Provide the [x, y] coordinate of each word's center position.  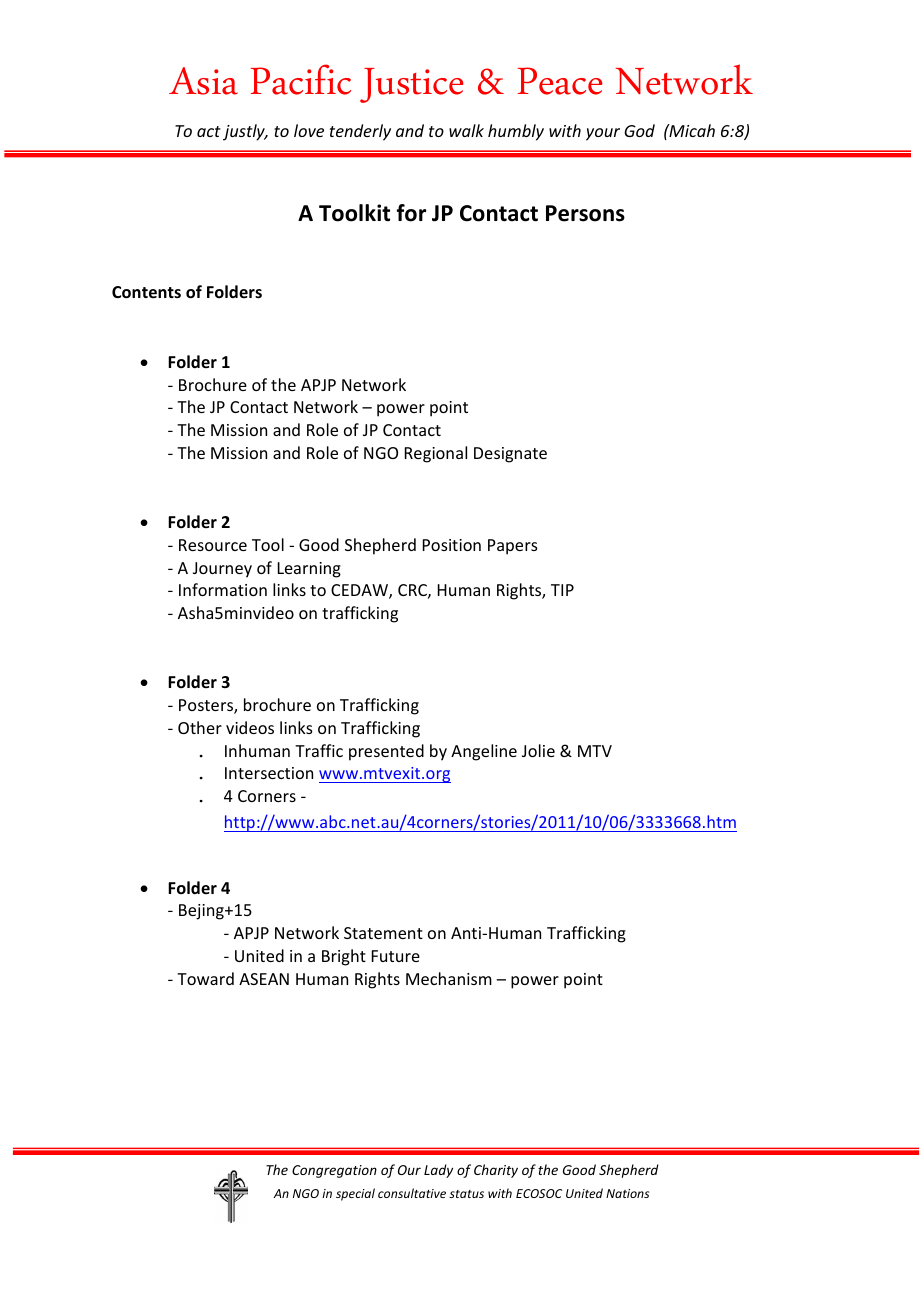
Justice [411, 85]
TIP [562, 590]
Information [223, 589]
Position [452, 545]
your [603, 134]
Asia [203, 81]
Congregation [334, 1171]
